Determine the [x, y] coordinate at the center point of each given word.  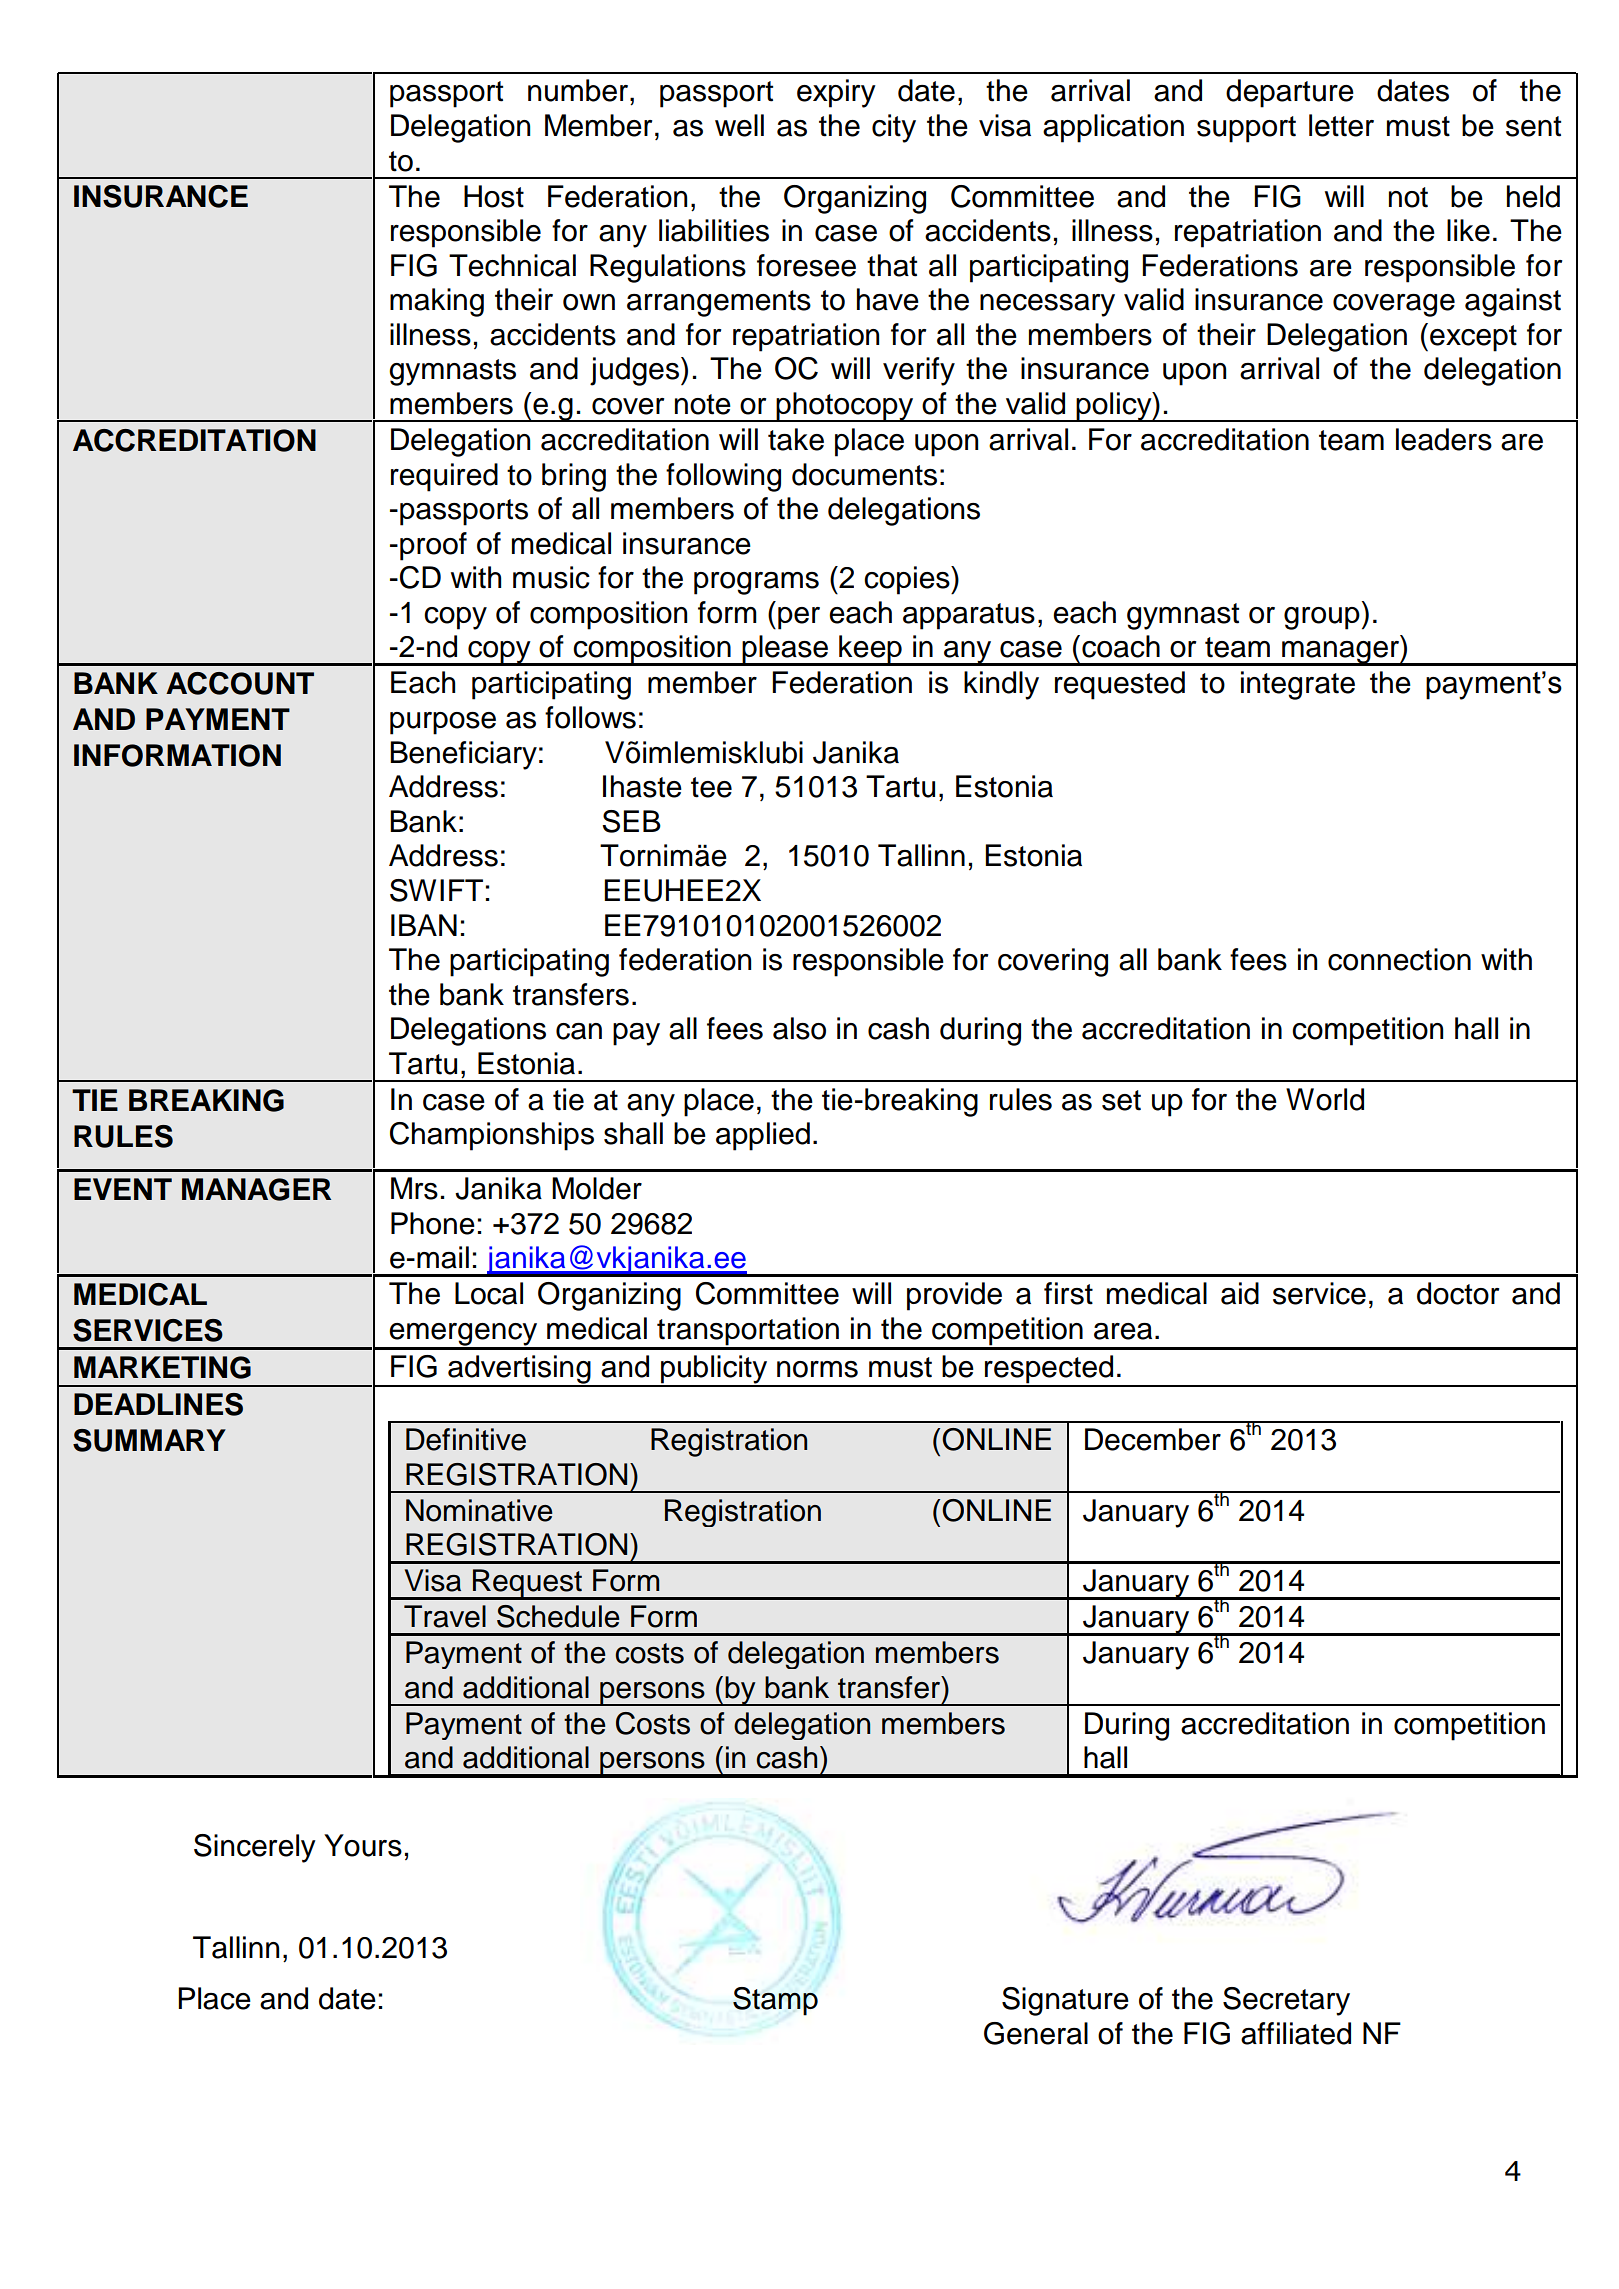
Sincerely [255, 1848]
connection [1399, 959]
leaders [1444, 439]
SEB [631, 821]
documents [864, 474]
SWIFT [436, 890]
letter [1341, 125]
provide [954, 1296]
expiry [836, 93]
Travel [445, 1616]
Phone [433, 1223]
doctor [1458, 1293]
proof [433, 546]
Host [494, 196]
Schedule [558, 1616]
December [1153, 1439]
